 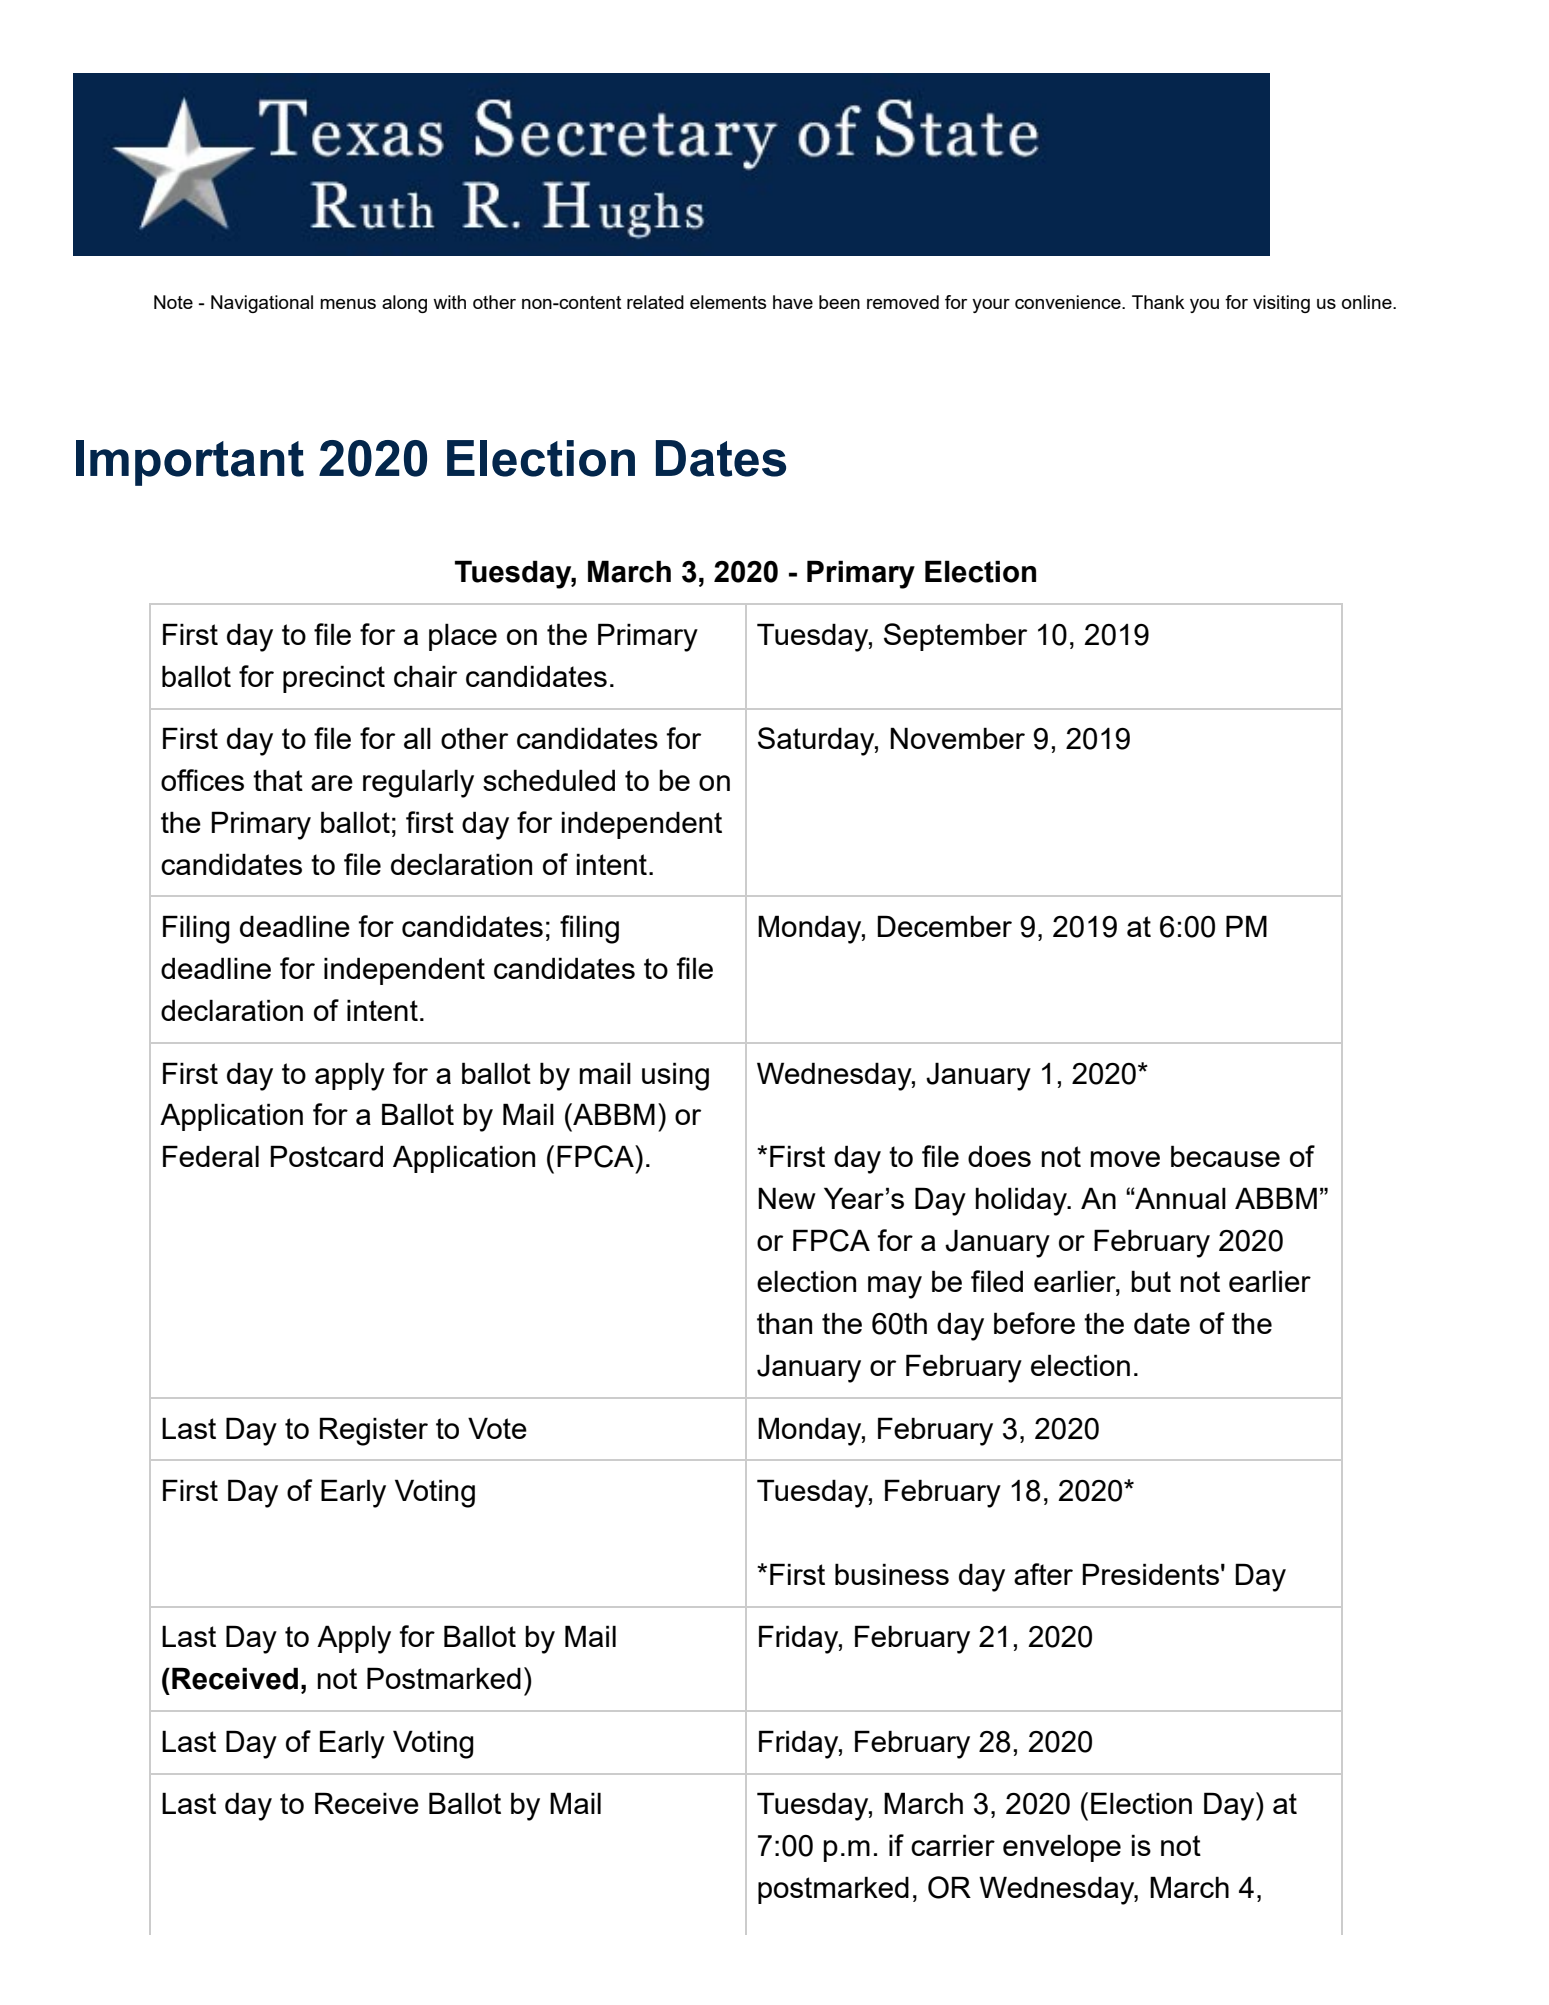 What do you see at coordinates (955, 637) in the document?
I see `September` at bounding box center [955, 637].
